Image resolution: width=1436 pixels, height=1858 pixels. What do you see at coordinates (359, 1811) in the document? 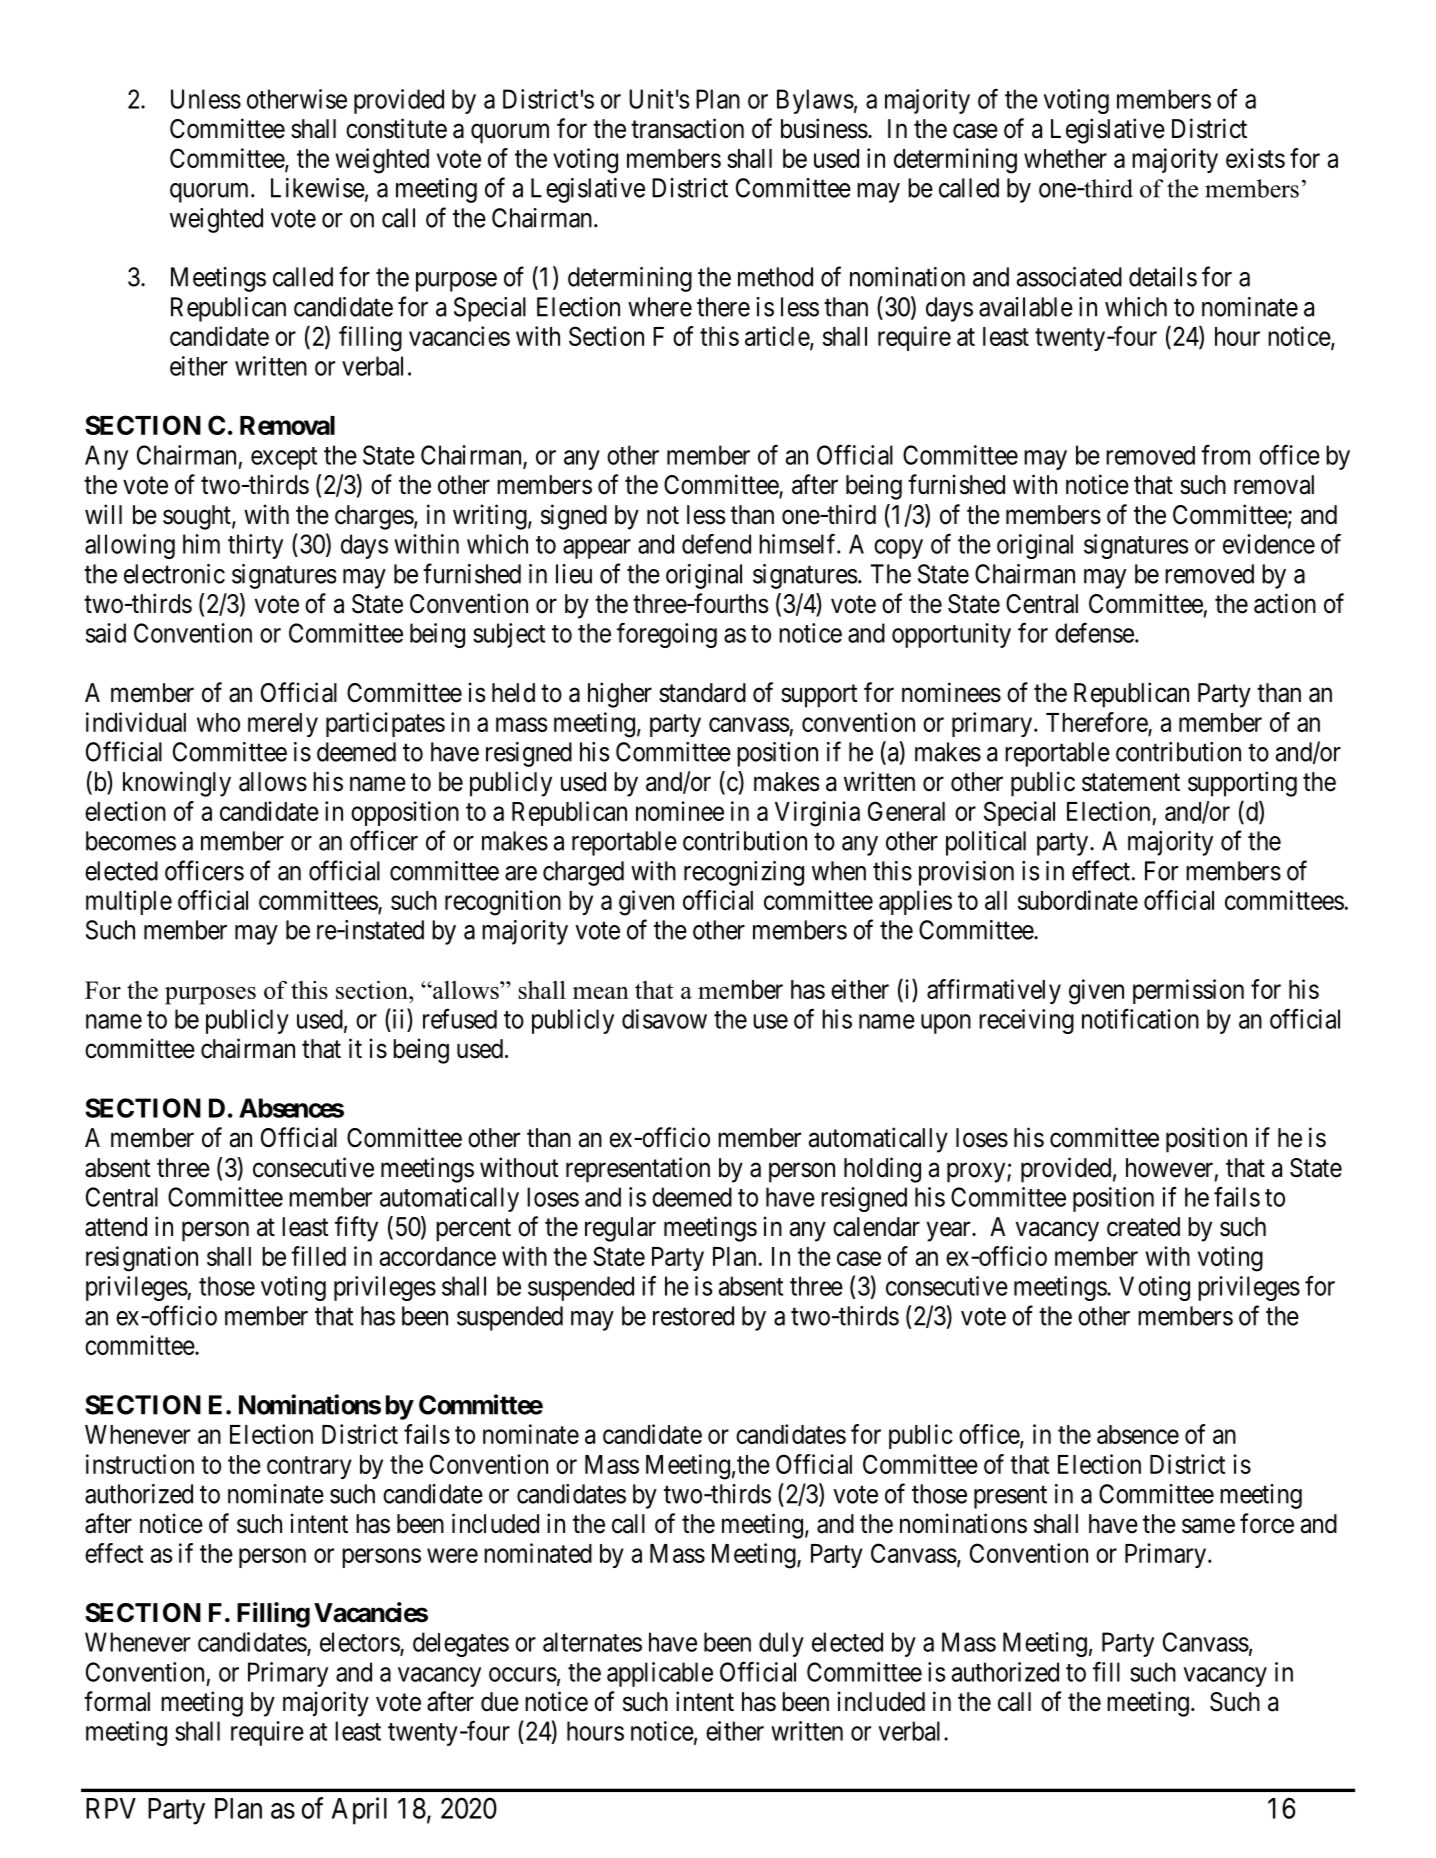
I see `April` at bounding box center [359, 1811].
